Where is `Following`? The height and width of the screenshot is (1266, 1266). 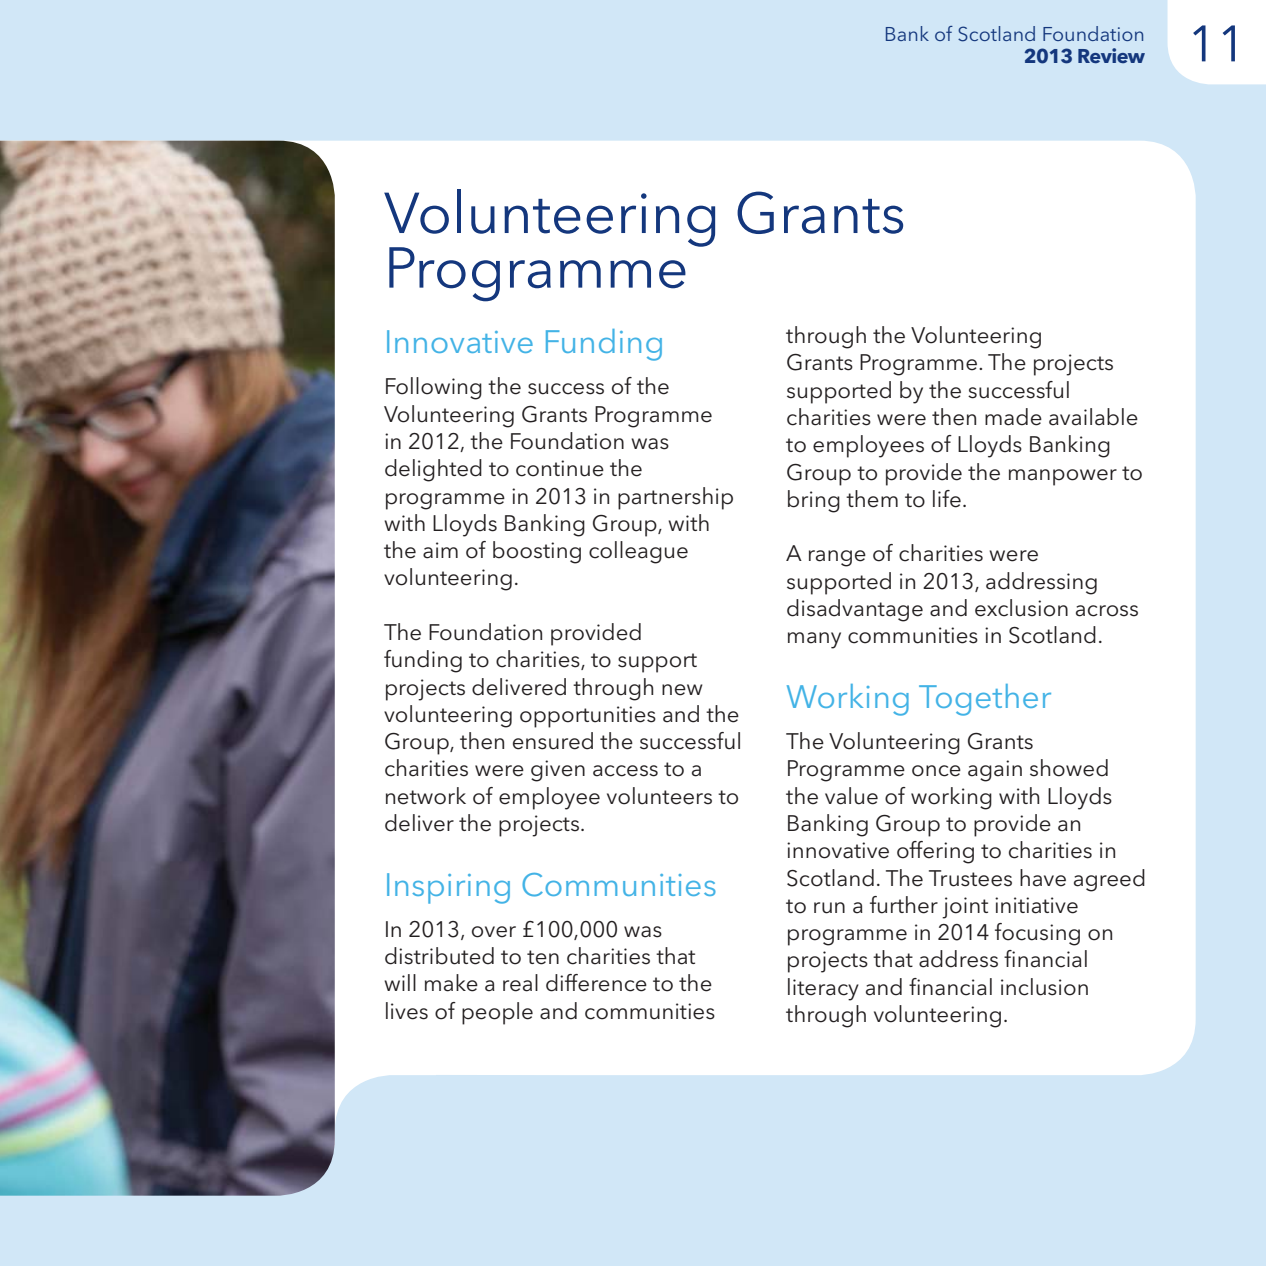
Following is located at coordinates (434, 388).
